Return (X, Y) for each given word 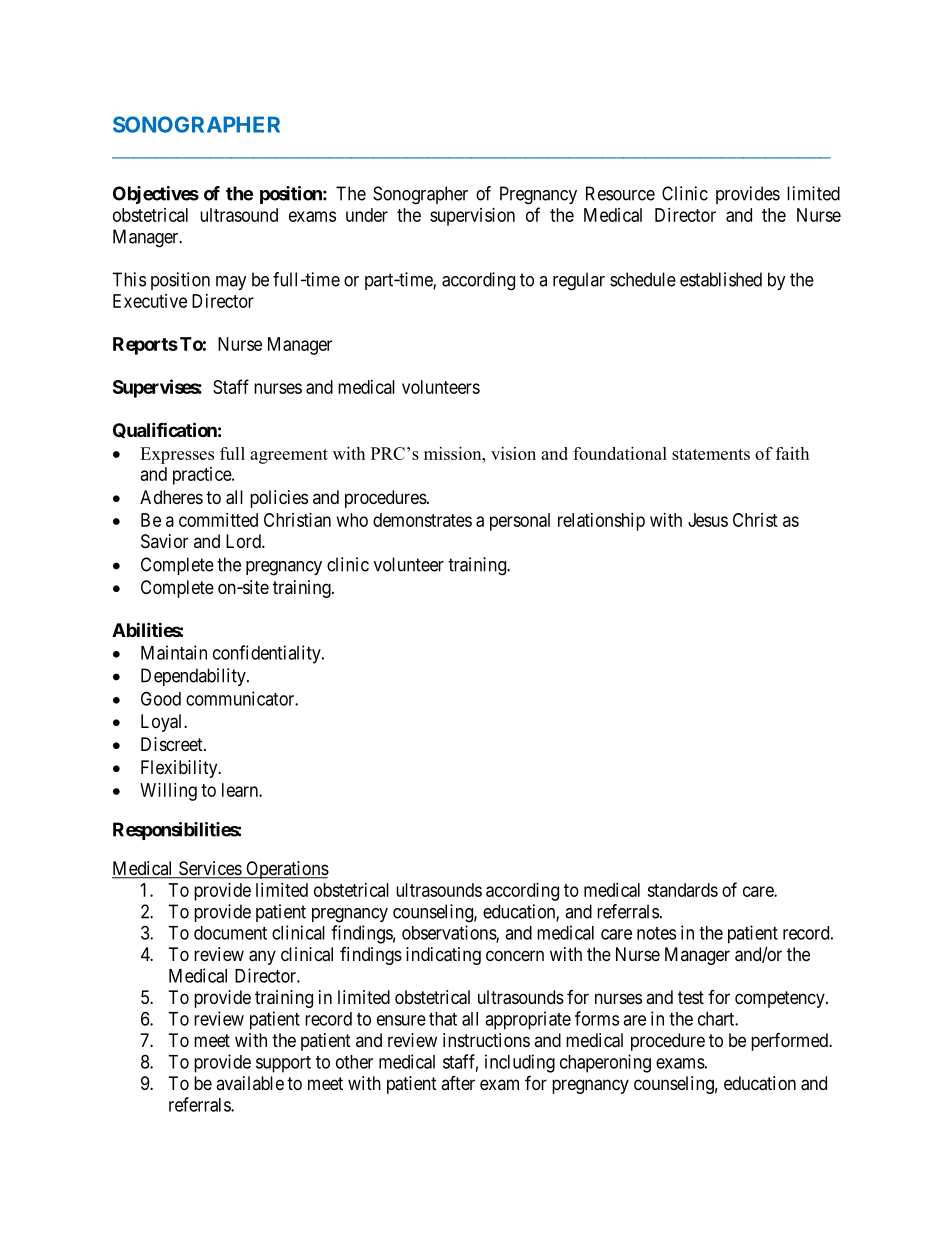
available (250, 1083)
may (231, 283)
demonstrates (422, 520)
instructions (486, 1040)
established (721, 279)
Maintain (174, 652)
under (367, 215)
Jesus (708, 520)
